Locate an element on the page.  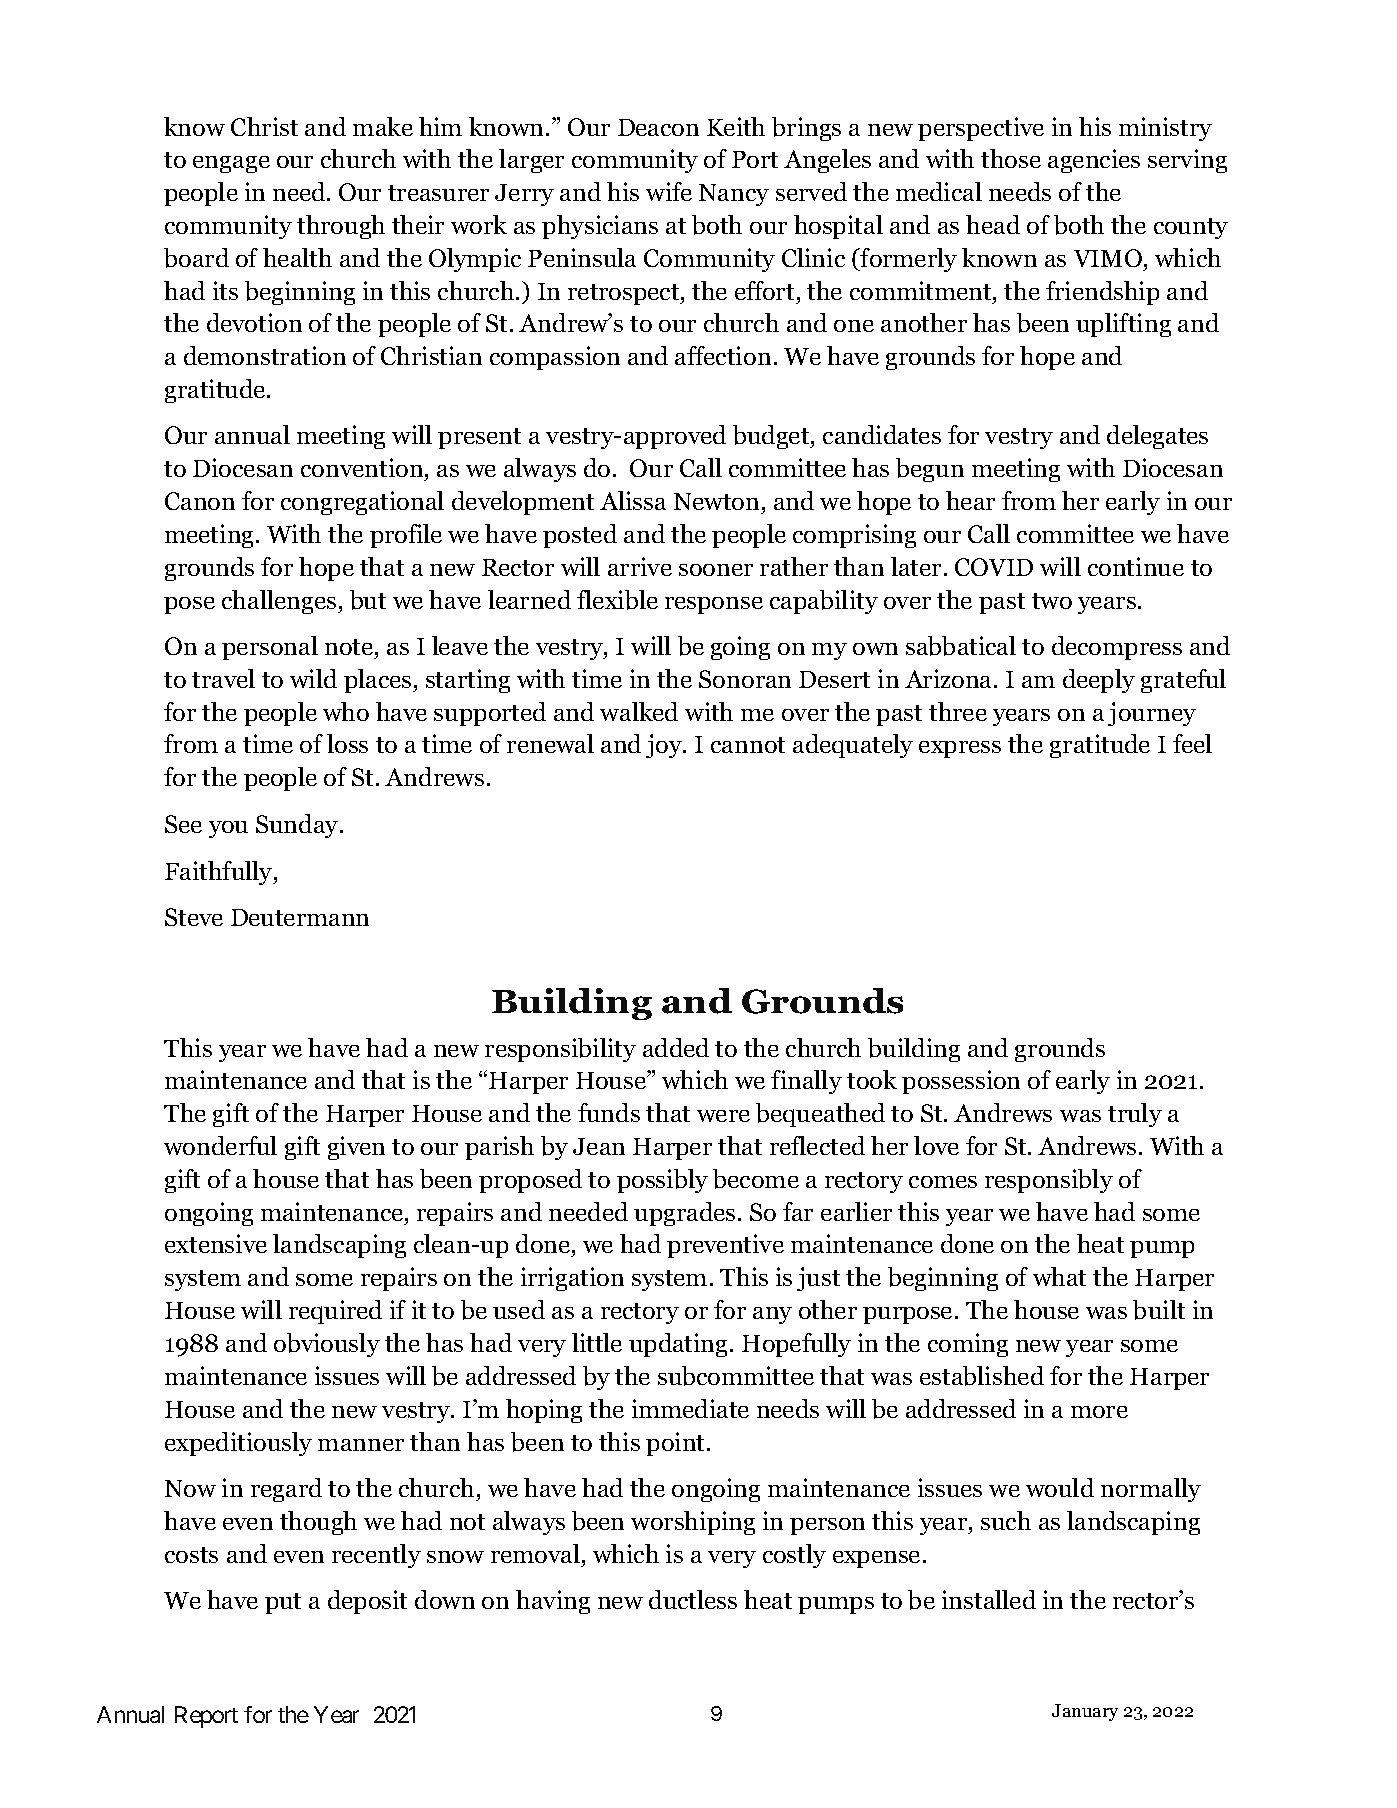
put is located at coordinates (283, 1603).
